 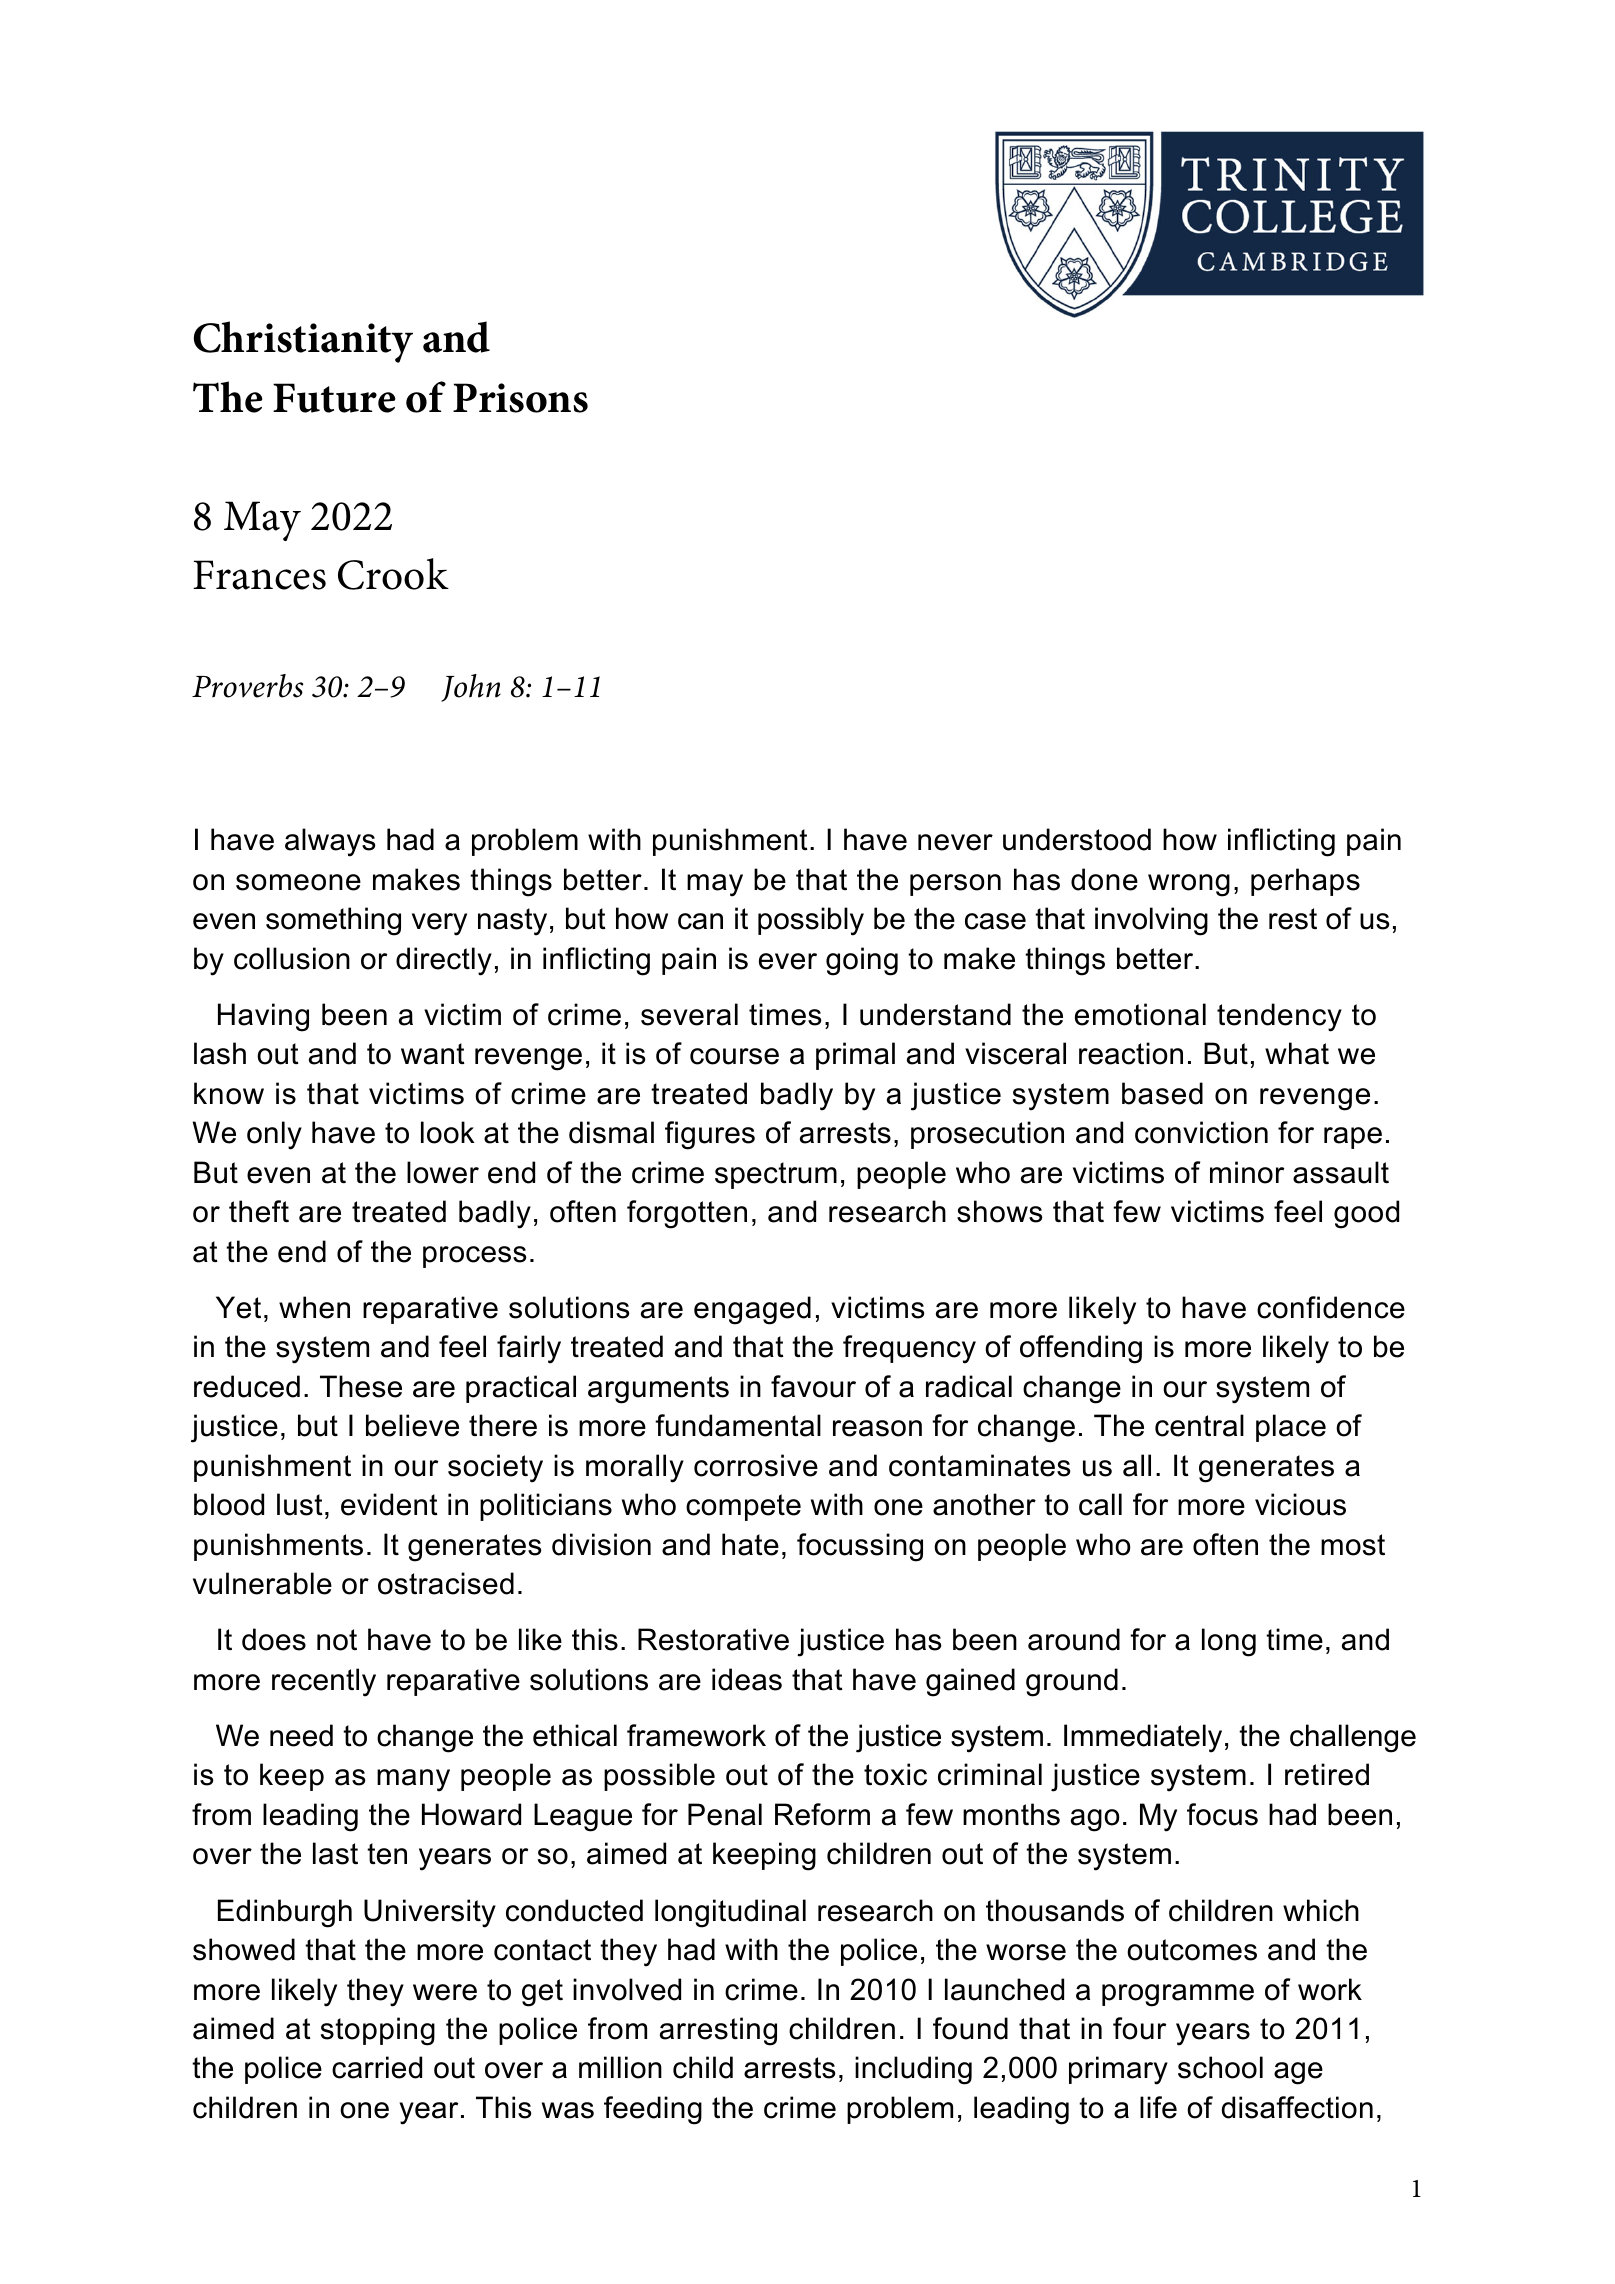 What do you see at coordinates (1151, 921) in the screenshot?
I see `involving` at bounding box center [1151, 921].
